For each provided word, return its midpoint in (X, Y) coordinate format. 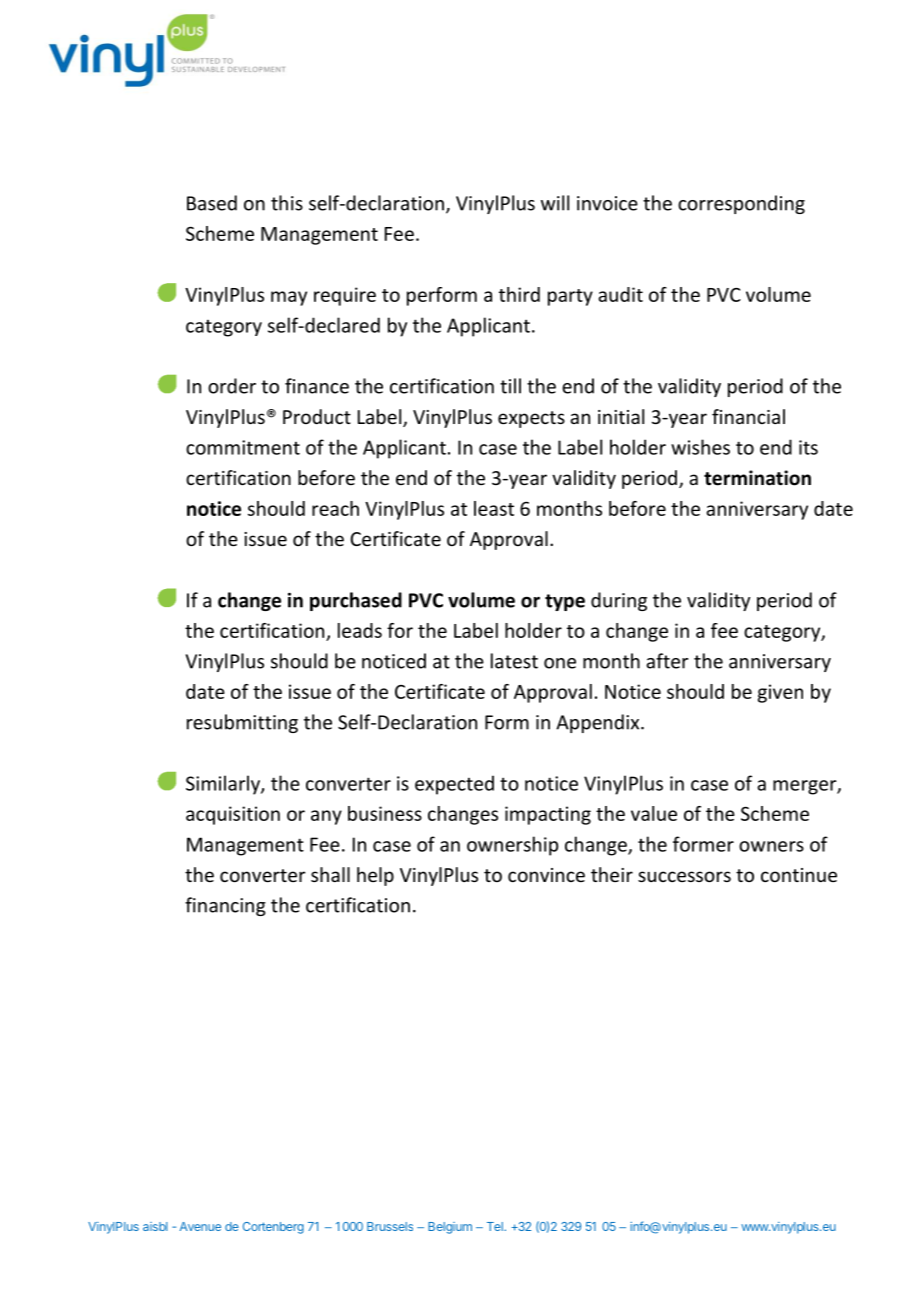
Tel (496, 1226)
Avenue (200, 1226)
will (555, 203)
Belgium (450, 1228)
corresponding (741, 204)
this (287, 203)
